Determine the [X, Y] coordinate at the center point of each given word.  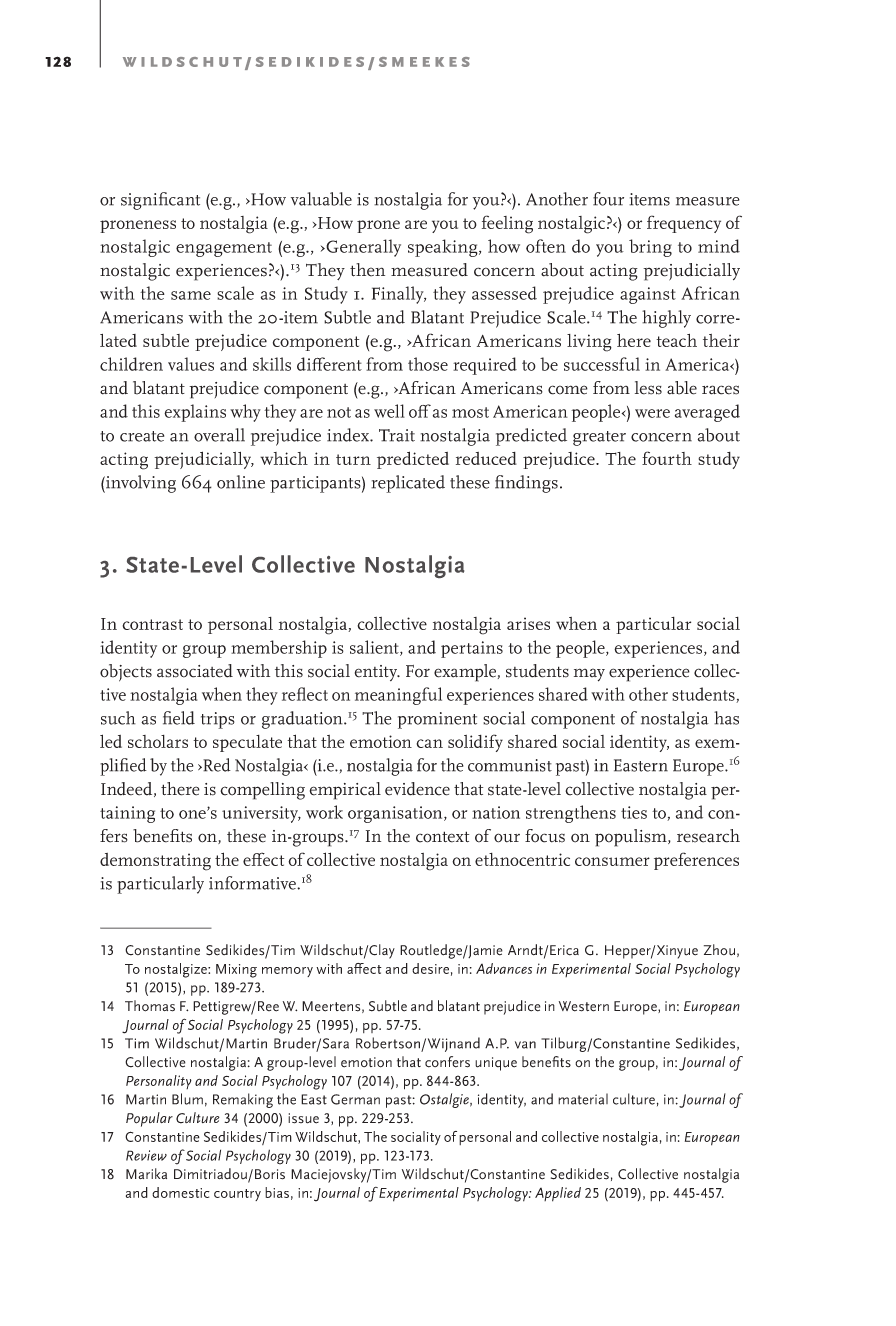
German [355, 1099]
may [589, 675]
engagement [224, 249]
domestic [181, 1192]
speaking [444, 248]
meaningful [398, 696]
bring [650, 248]
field [179, 718]
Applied [558, 1194]
